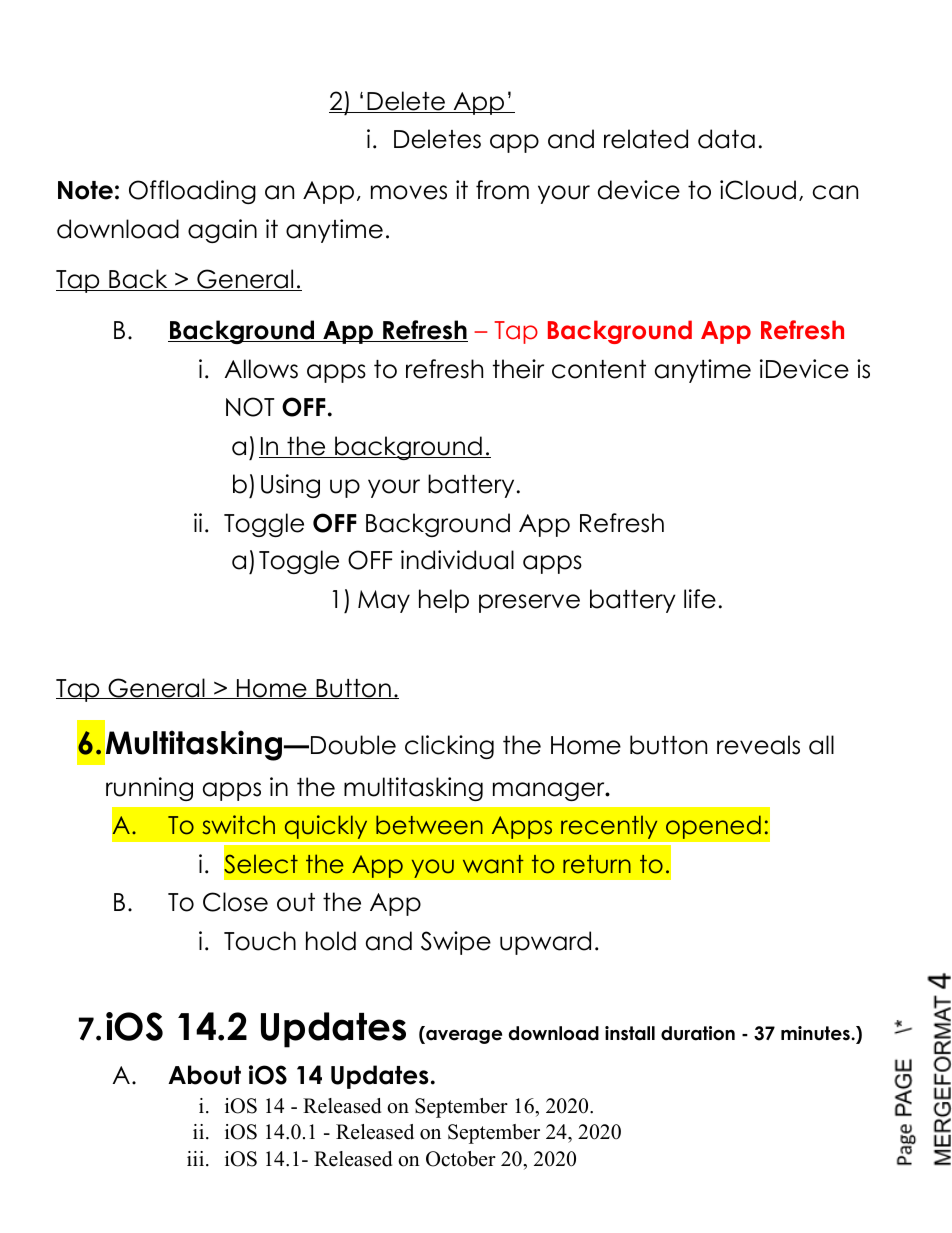  I want to click on October, so click(461, 1159).
